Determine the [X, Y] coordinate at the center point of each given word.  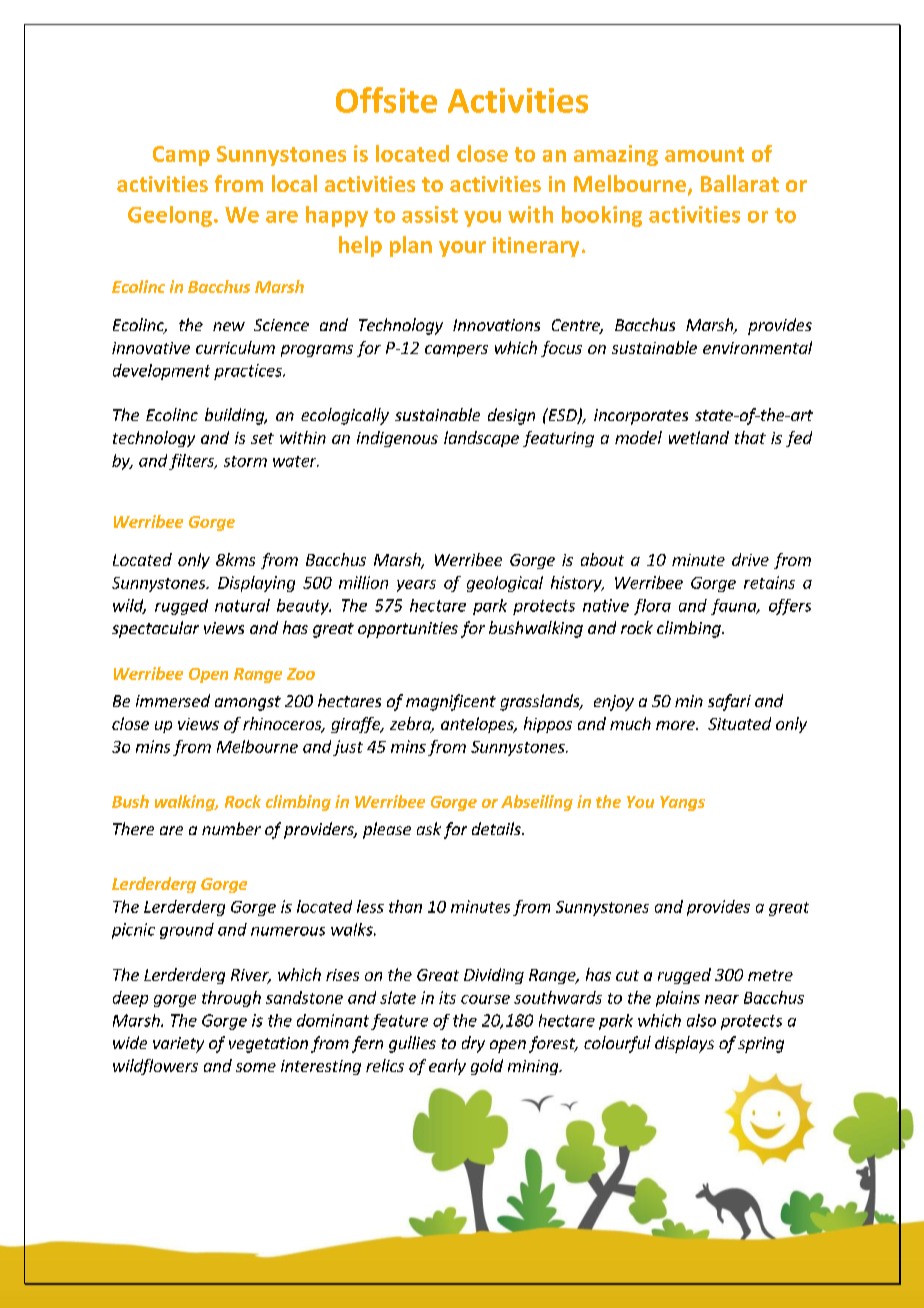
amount [704, 154]
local [294, 183]
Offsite [386, 100]
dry [473, 1044]
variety [178, 1045]
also [701, 1020]
